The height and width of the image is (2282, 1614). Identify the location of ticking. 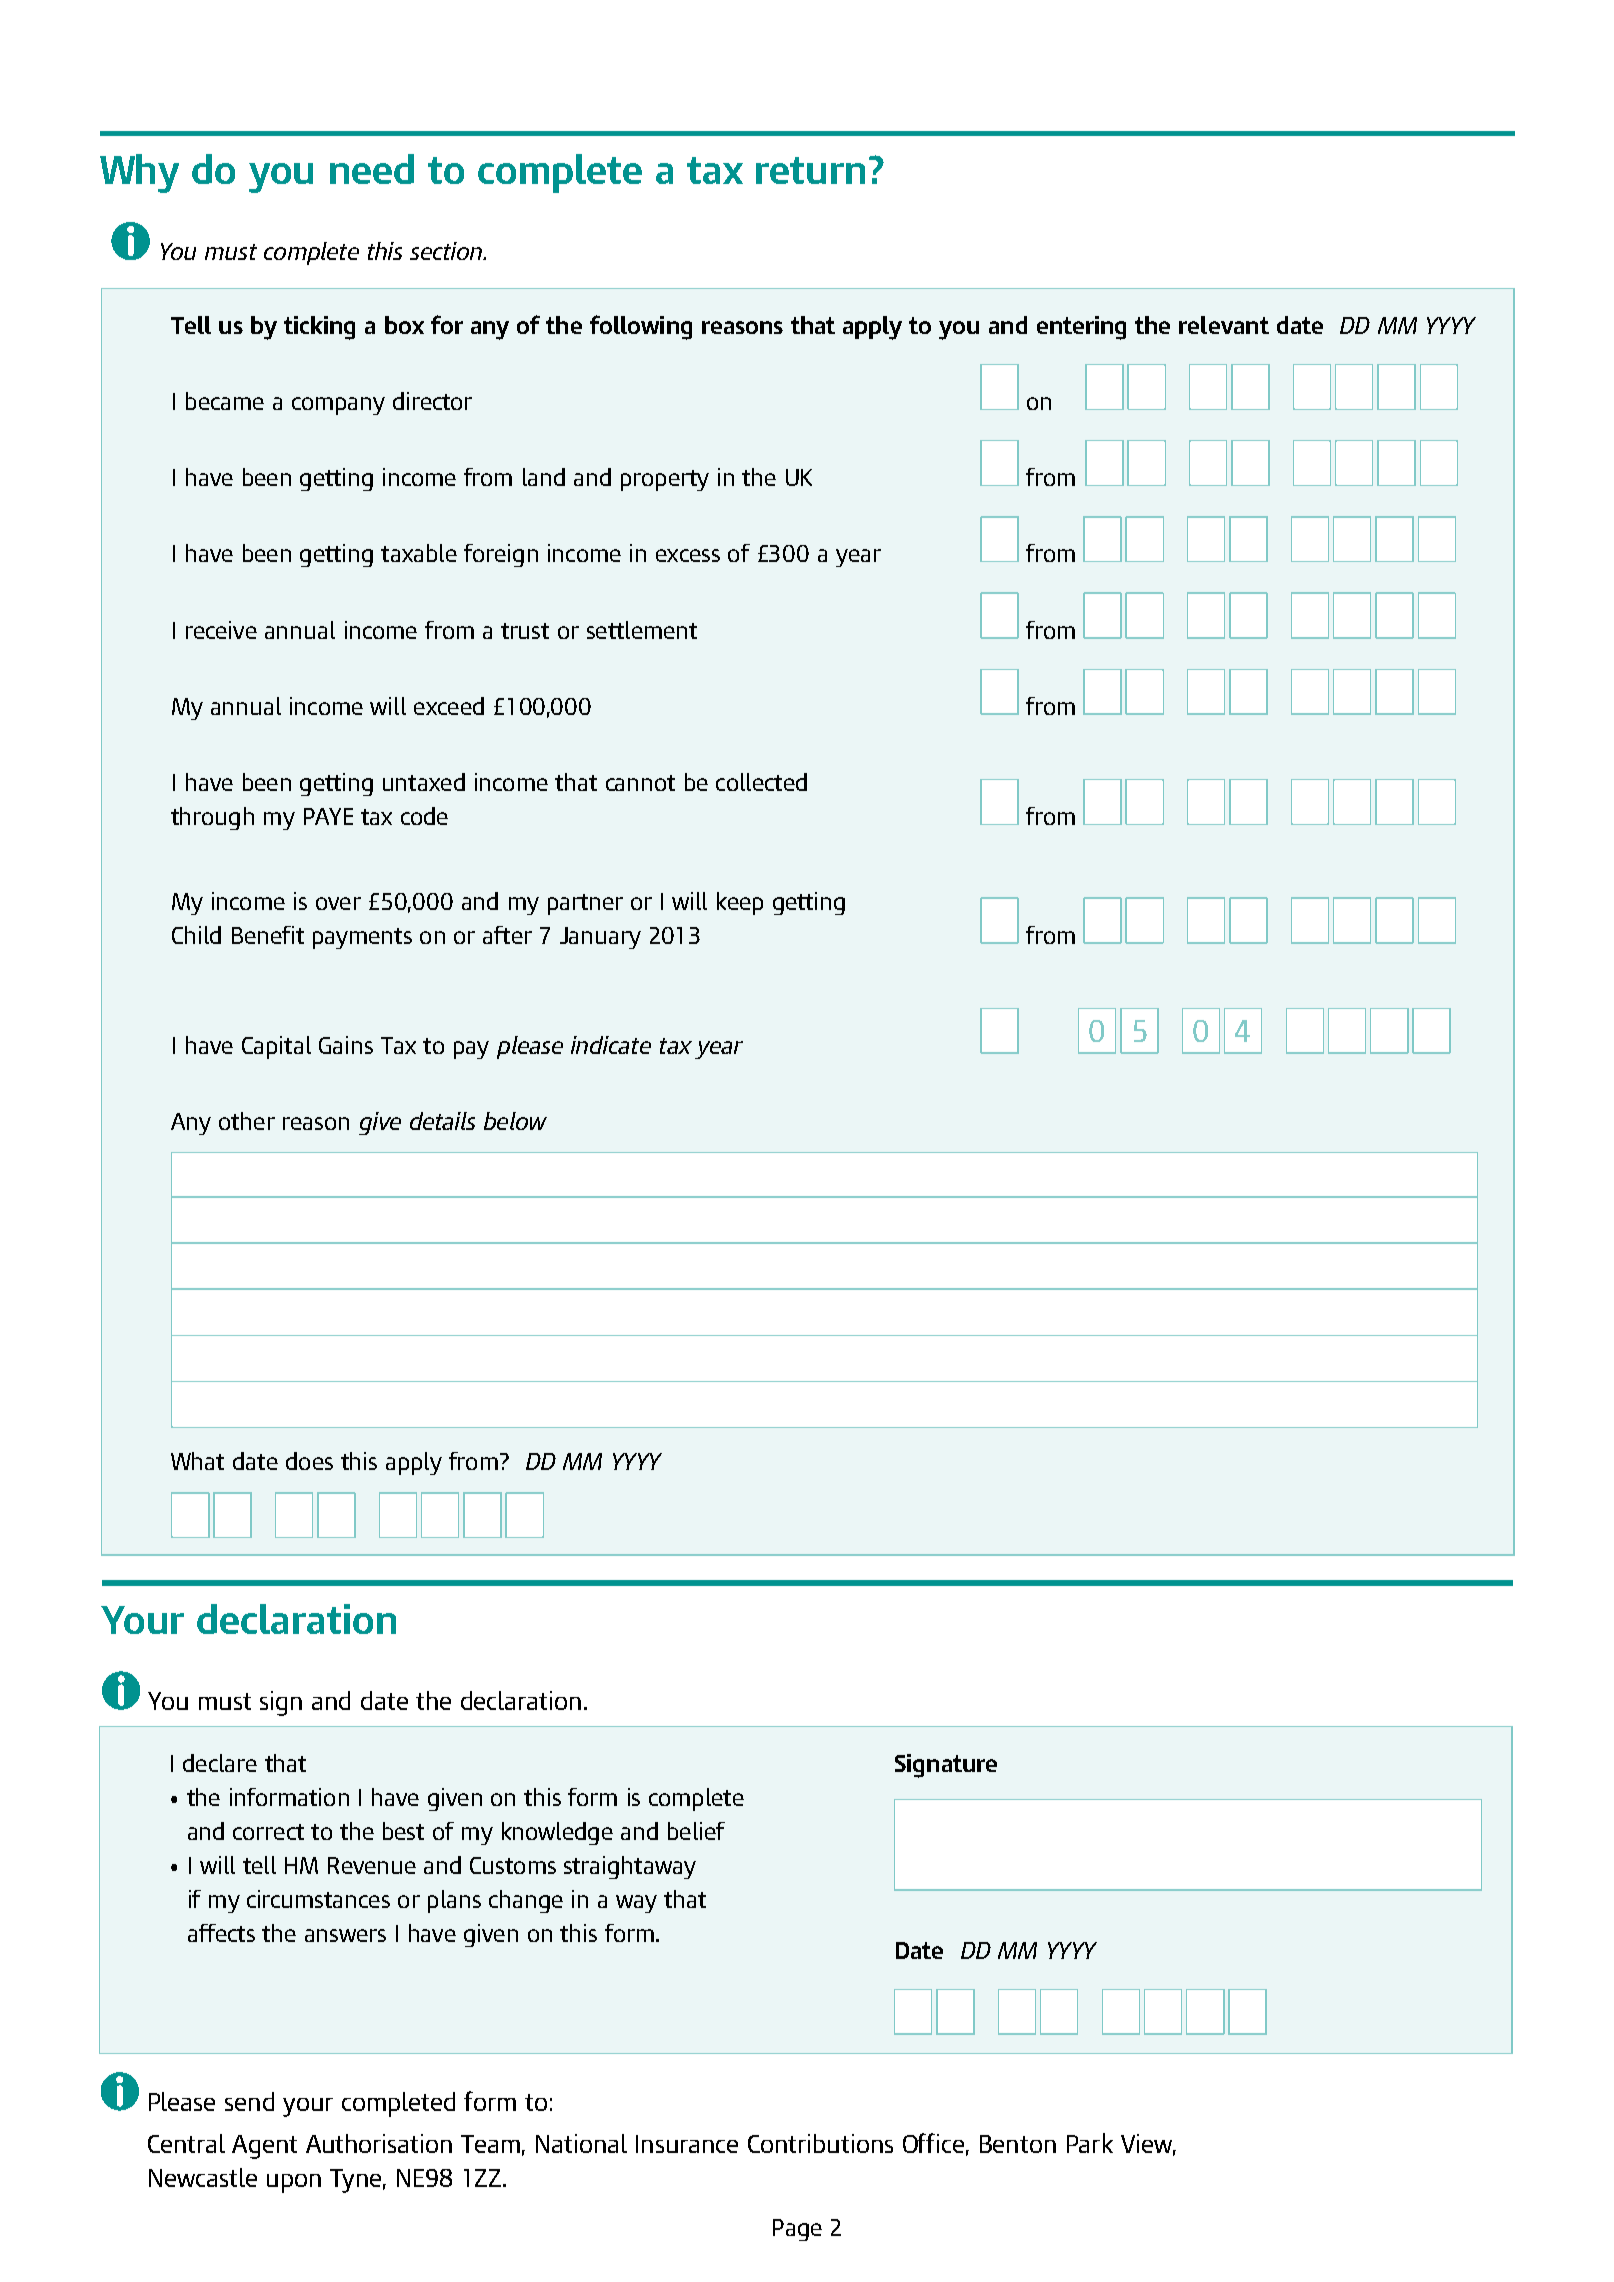
(319, 328).
